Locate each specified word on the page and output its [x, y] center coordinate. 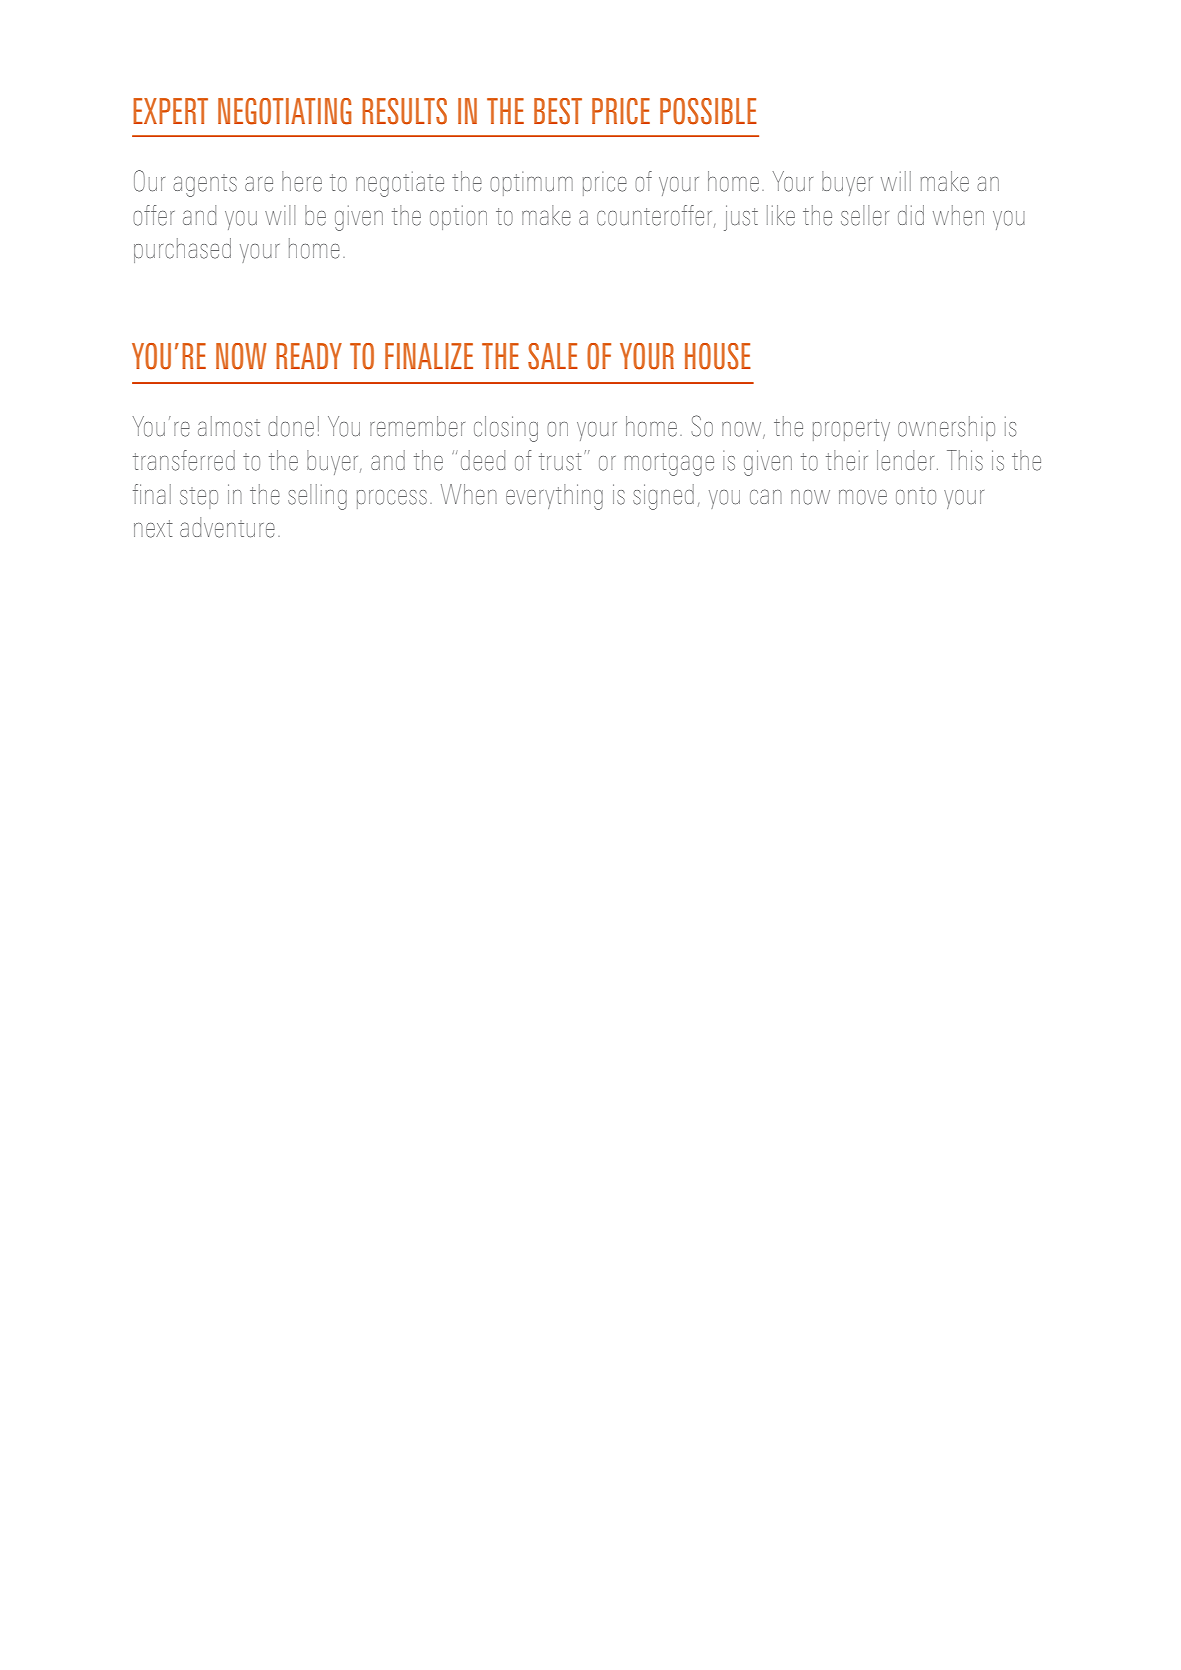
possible [708, 111]
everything [554, 497]
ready [309, 356]
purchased [182, 250]
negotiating [284, 111]
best [558, 111]
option [458, 217]
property [851, 430]
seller [865, 215]
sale [553, 356]
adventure [227, 527]
